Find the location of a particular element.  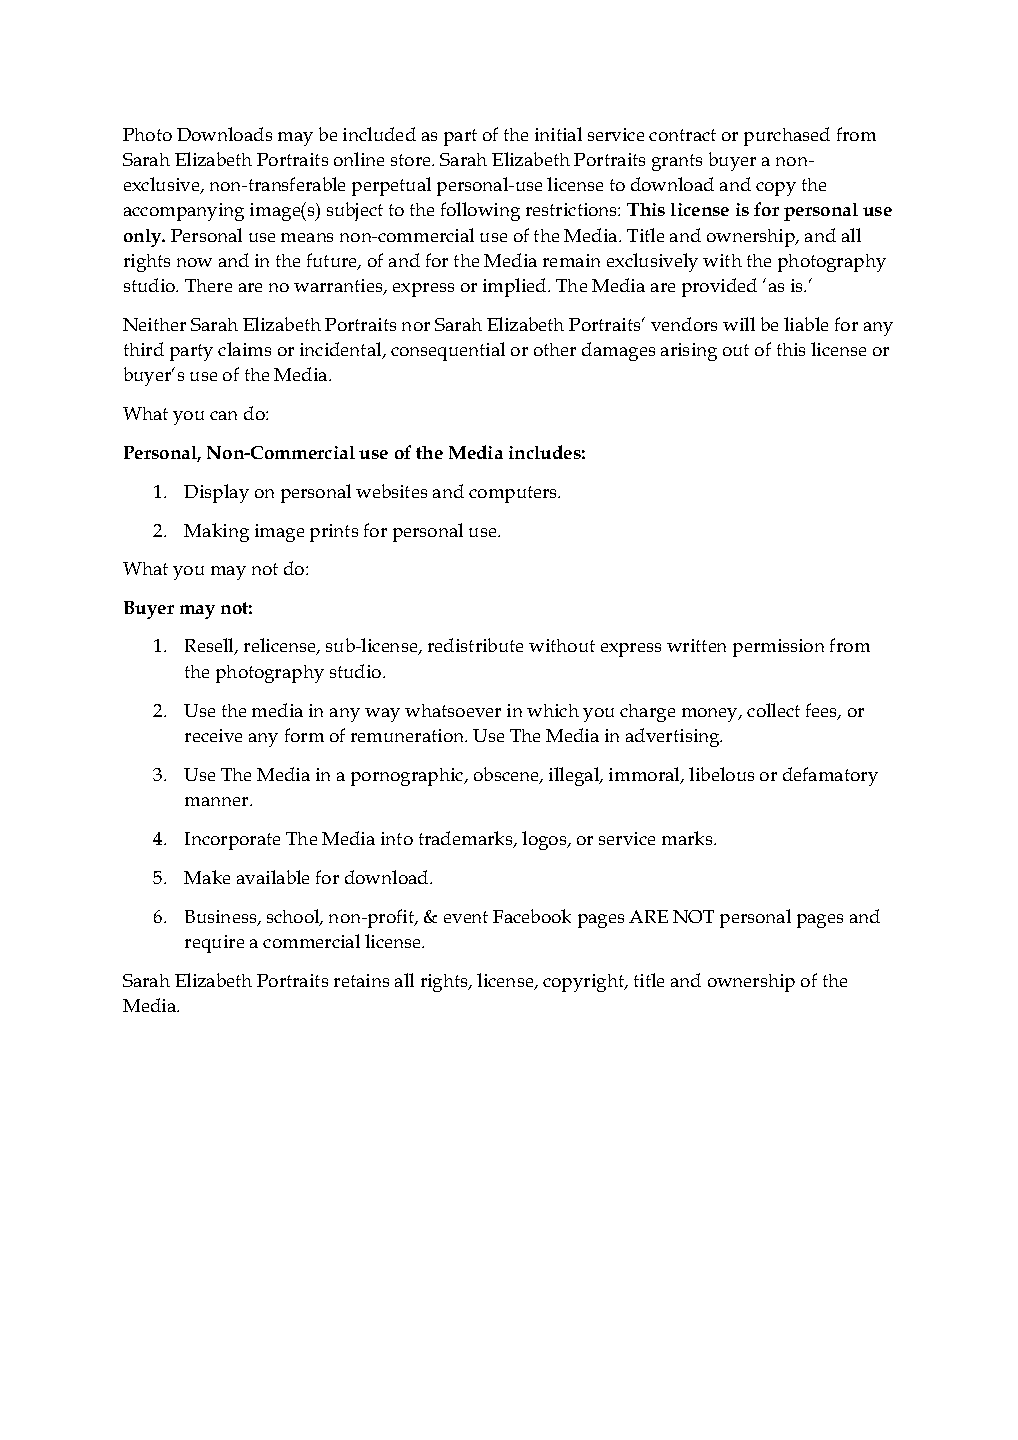

redistribute is located at coordinates (475, 645).
